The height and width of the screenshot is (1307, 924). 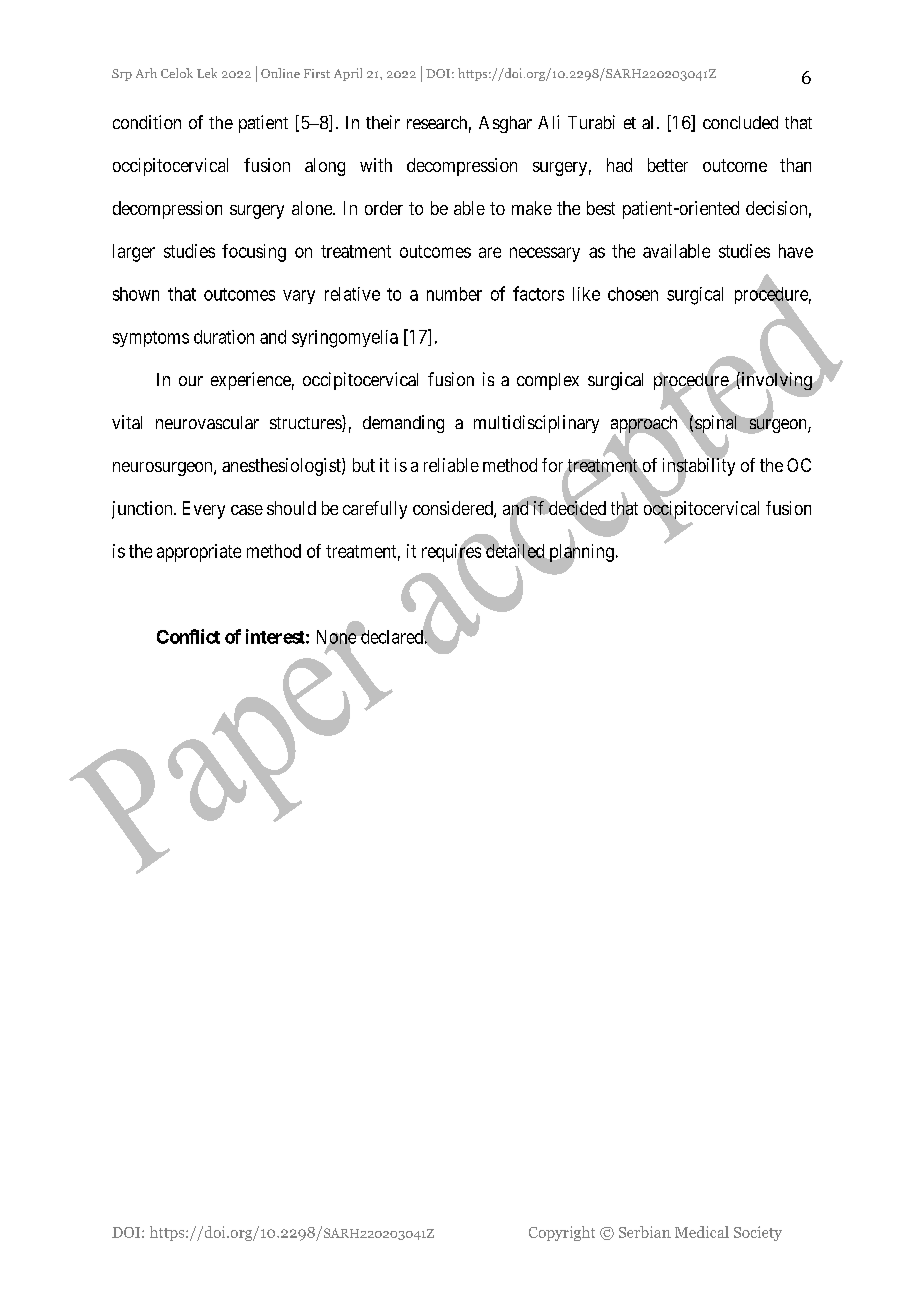 I want to click on Society, so click(x=758, y=1233).
